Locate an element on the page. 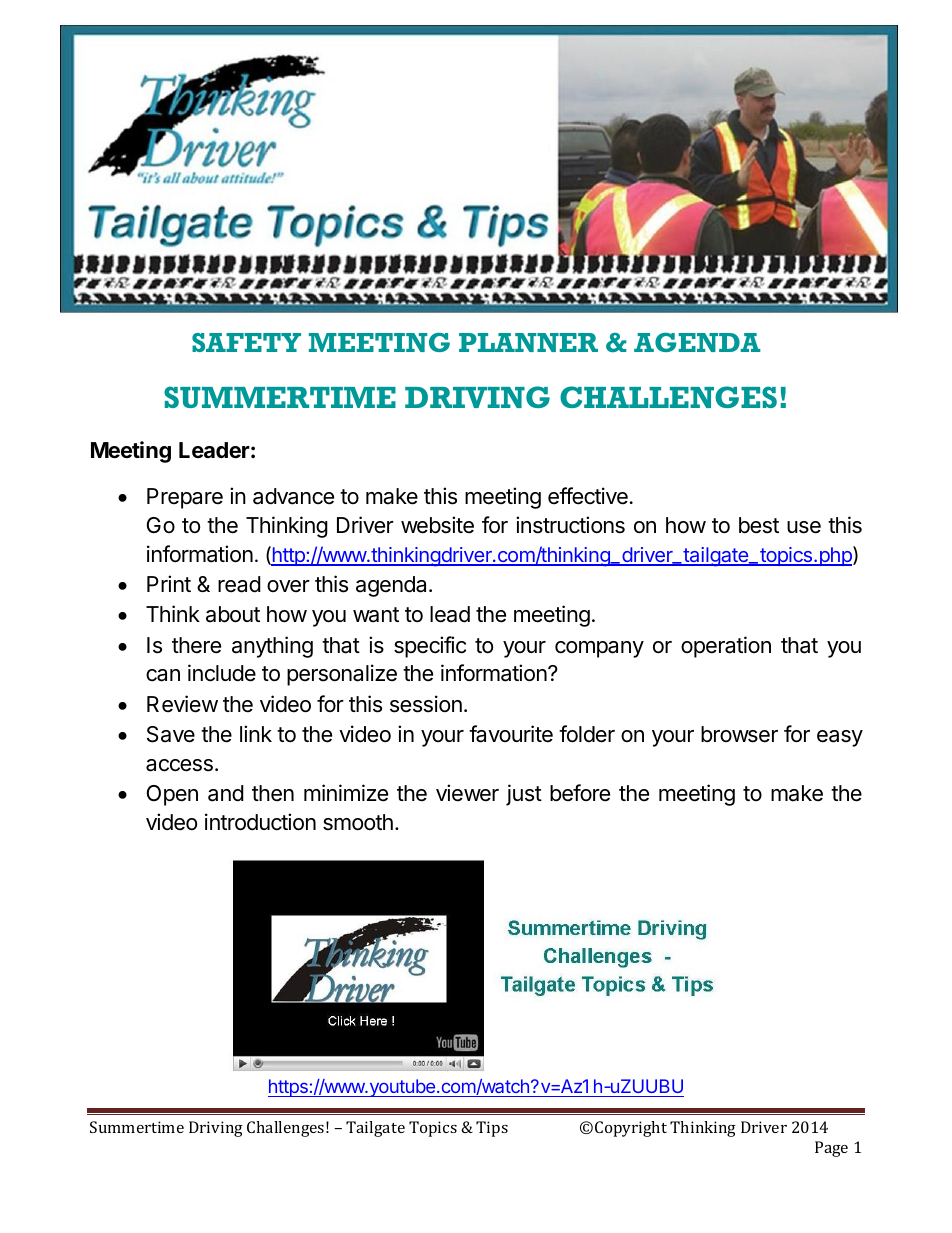 This page has height=1233, width=952. browser is located at coordinates (739, 734).
